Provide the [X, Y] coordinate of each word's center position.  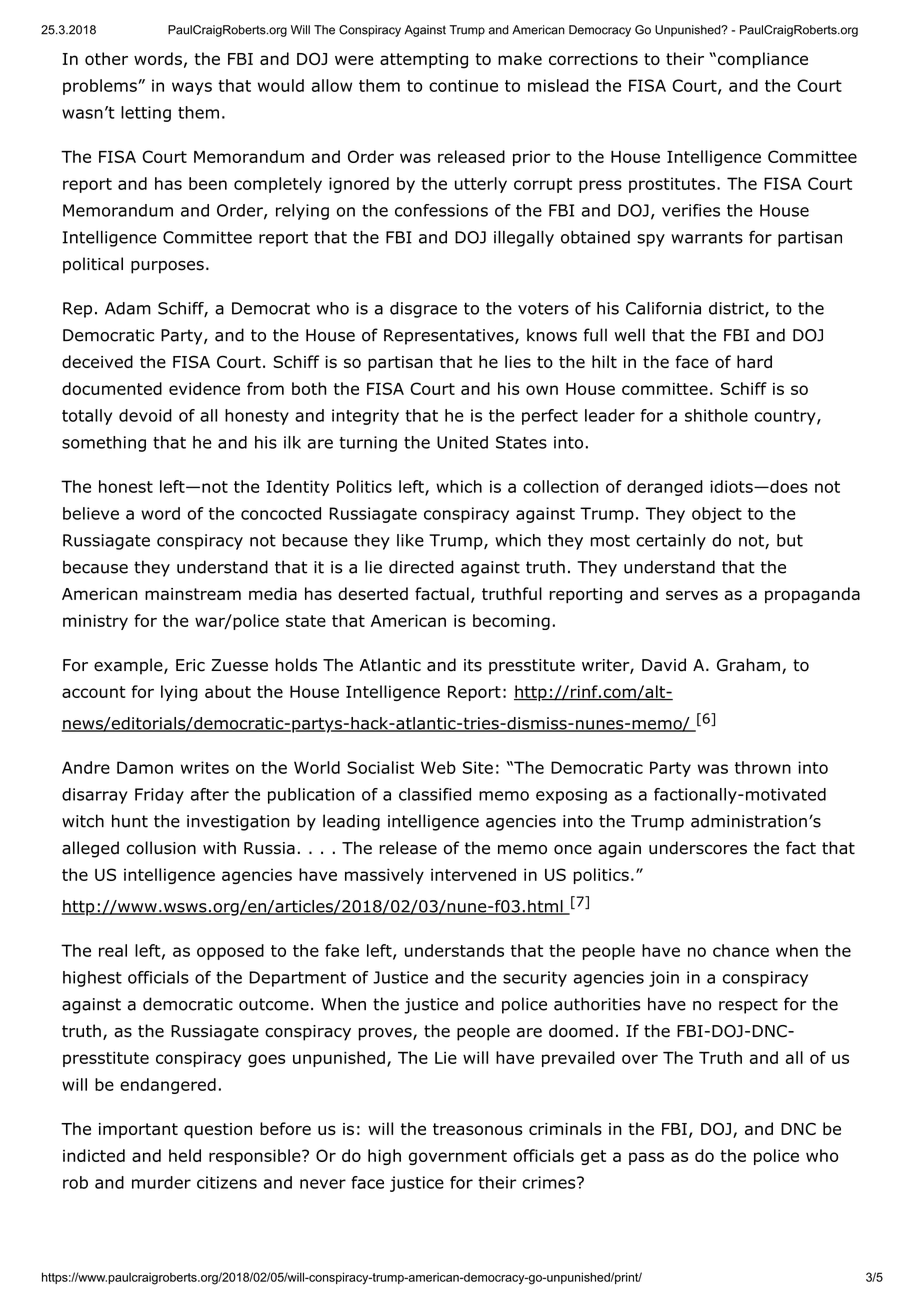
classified [435, 794]
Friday [159, 796]
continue [463, 85]
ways [192, 88]
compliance [761, 60]
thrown [763, 767]
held [185, 1155]
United [462, 442]
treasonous [478, 1129]
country [785, 417]
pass [646, 1158]
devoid [145, 415]
